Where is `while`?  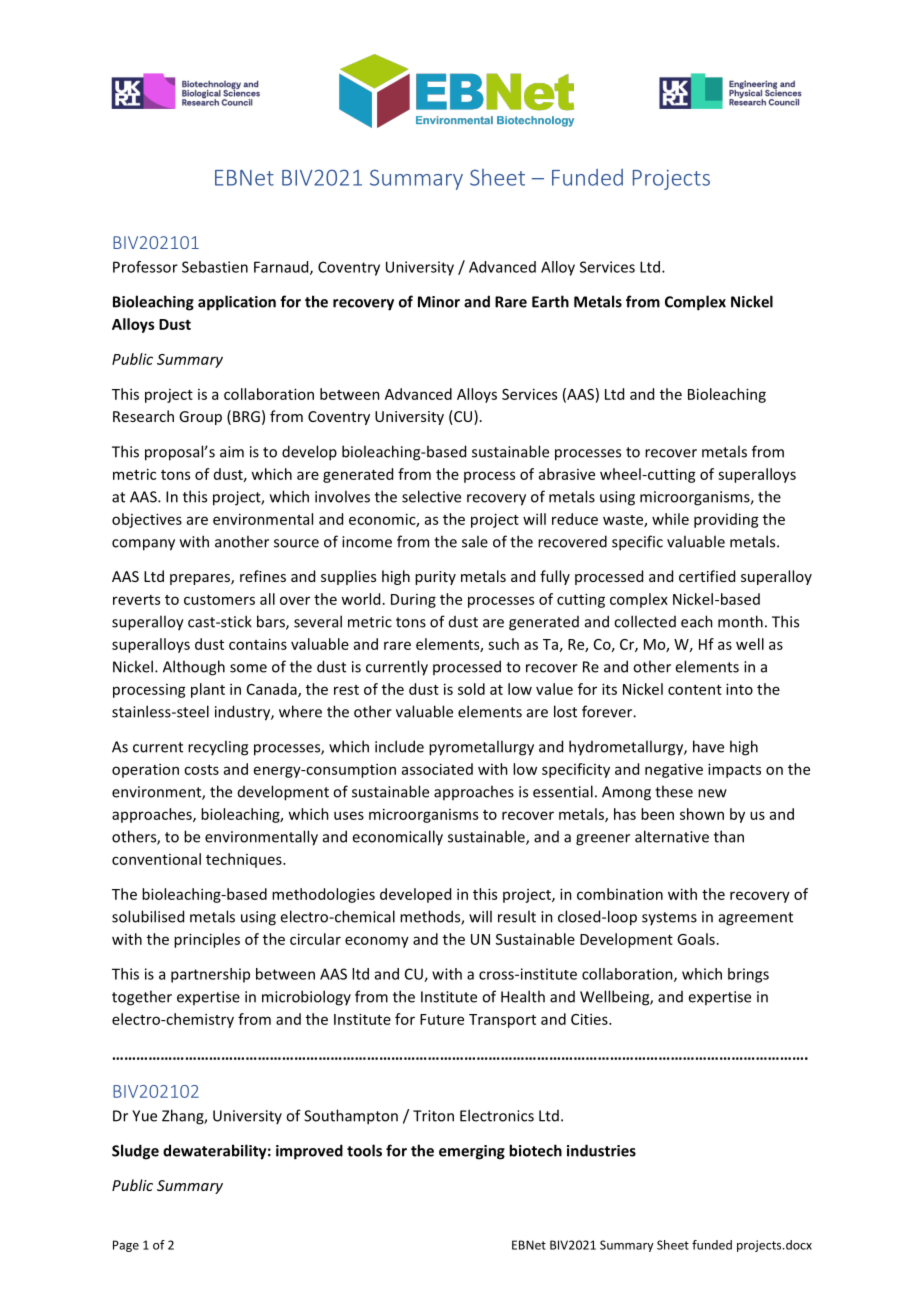 while is located at coordinates (670, 519).
